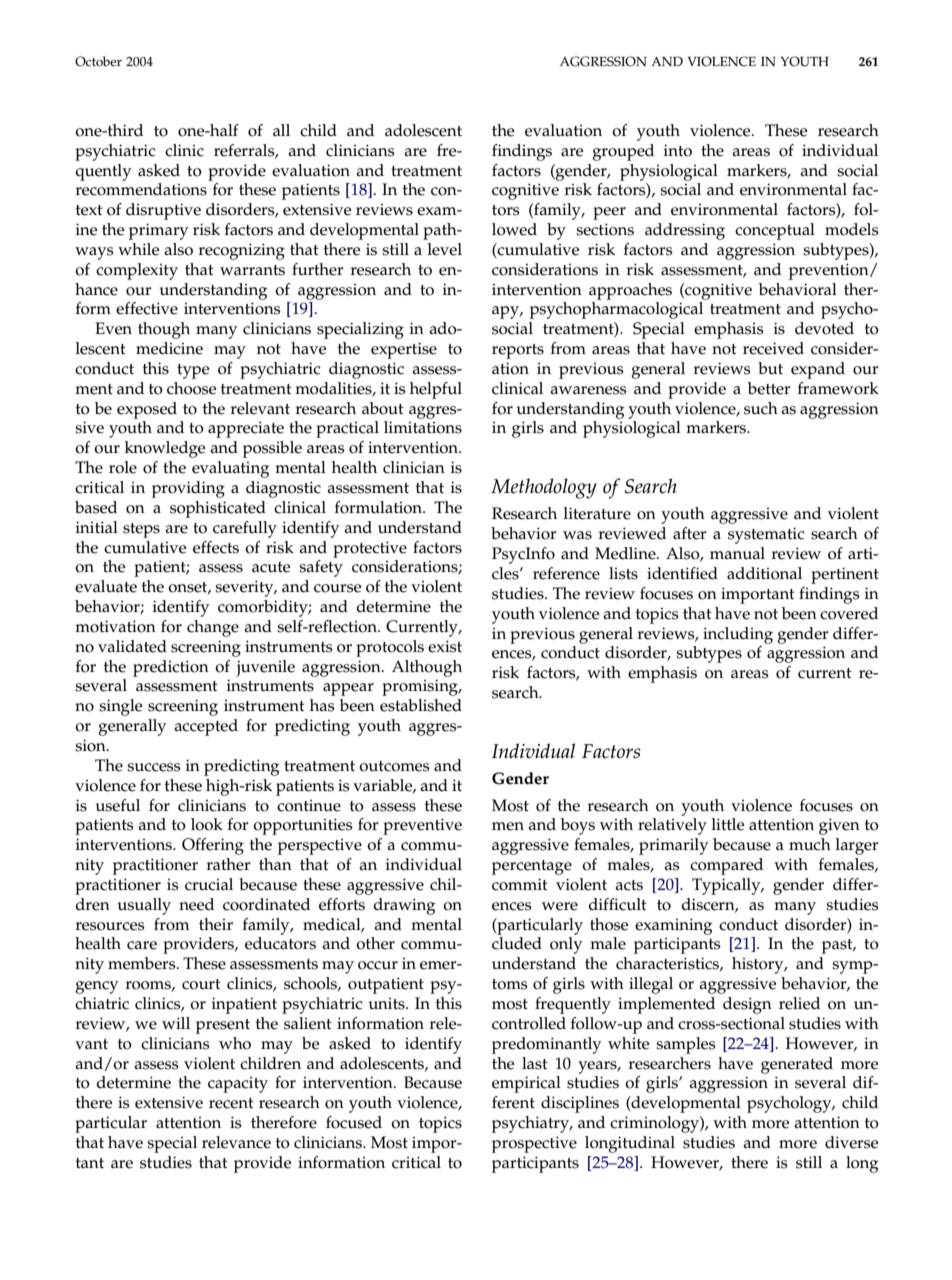  What do you see at coordinates (738, 635) in the image?
I see `including` at bounding box center [738, 635].
